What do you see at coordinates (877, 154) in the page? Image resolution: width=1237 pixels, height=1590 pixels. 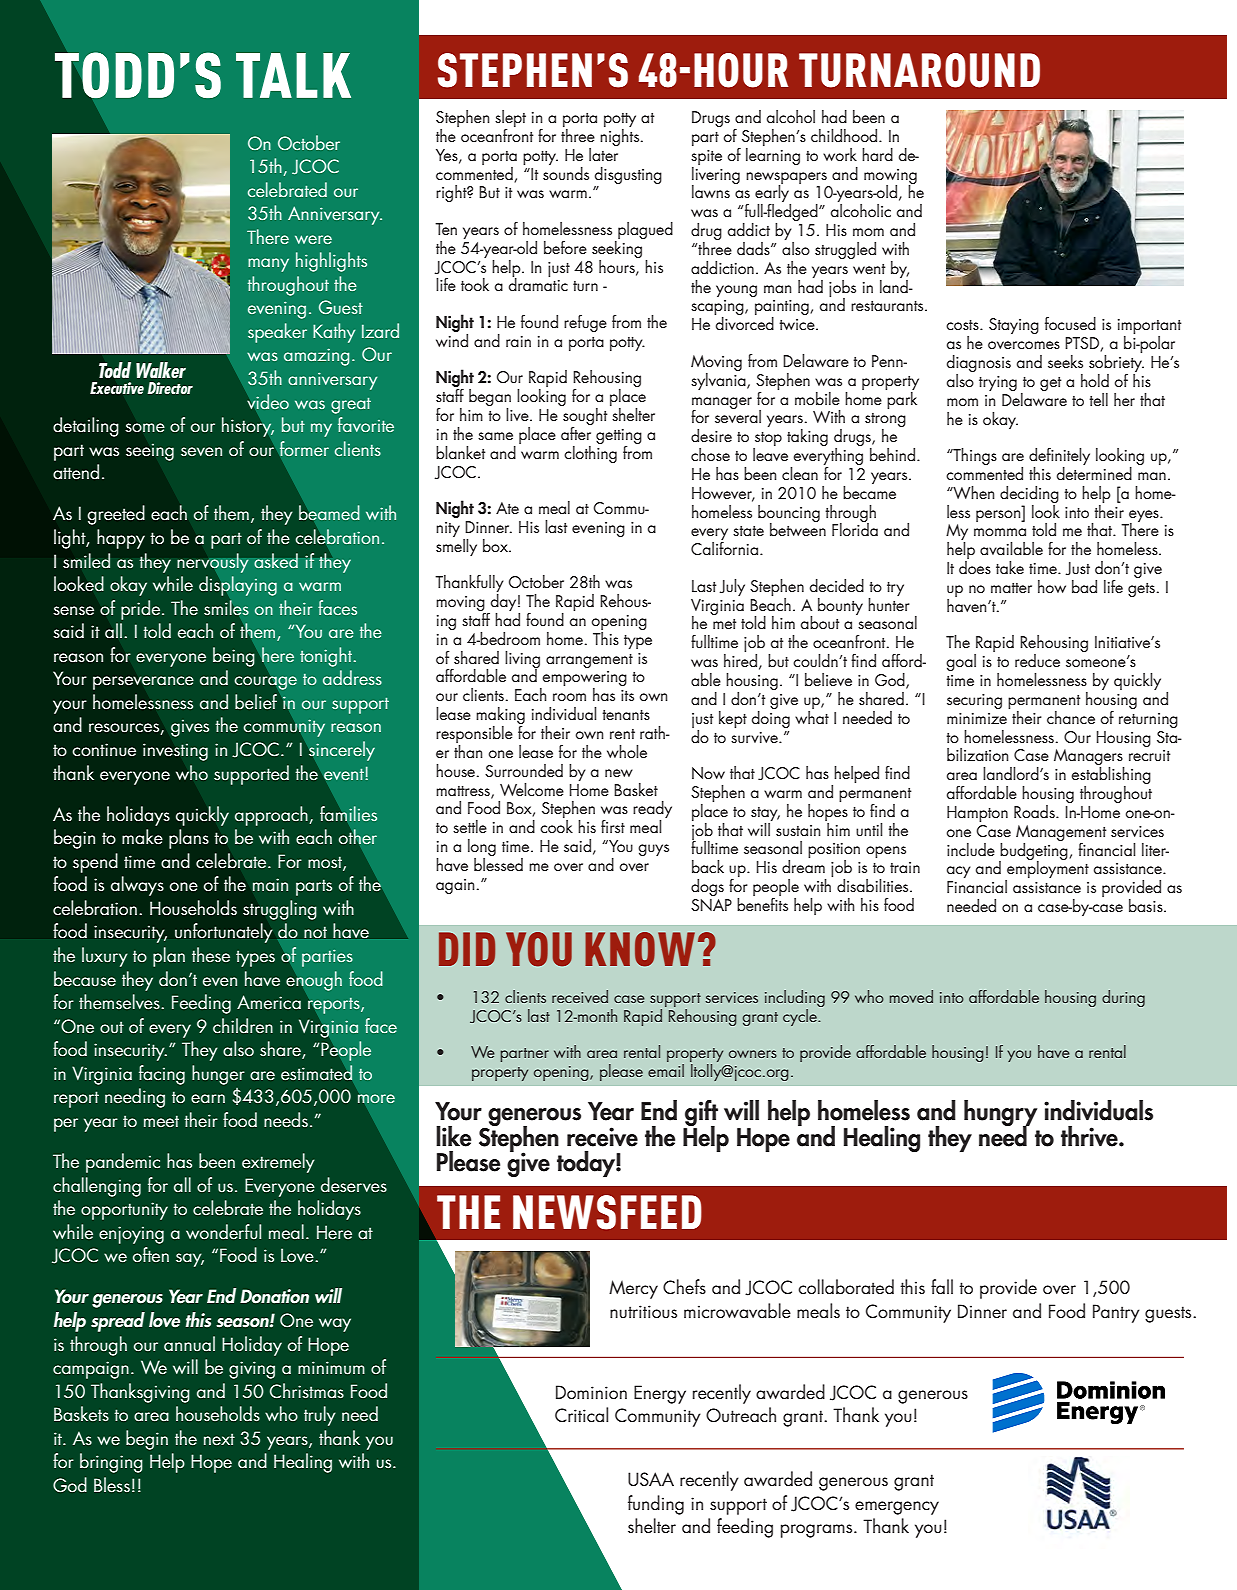 I see `hard` at bounding box center [877, 154].
